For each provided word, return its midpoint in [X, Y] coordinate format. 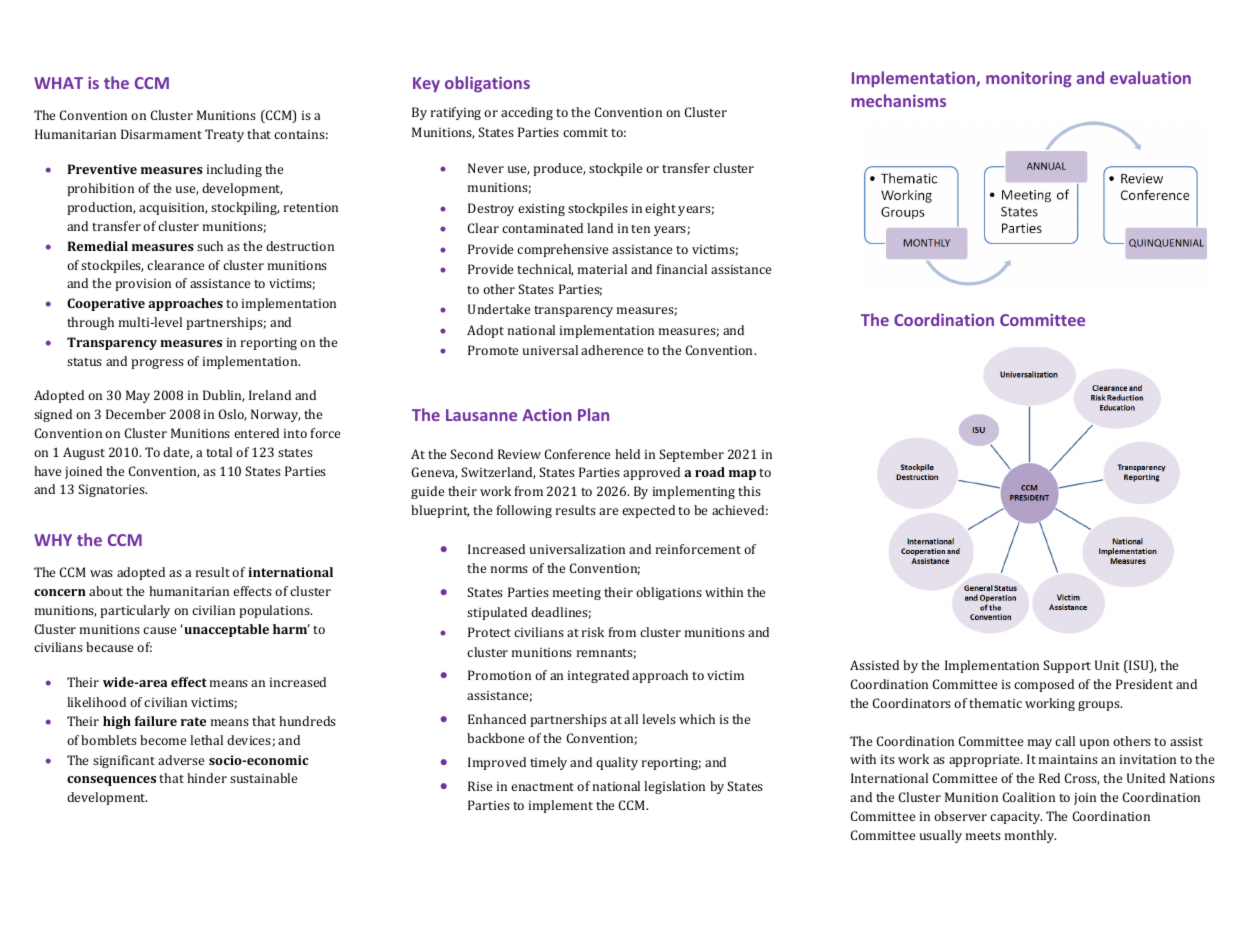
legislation [674, 787]
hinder [207, 778]
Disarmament [161, 134]
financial [682, 269]
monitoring [1029, 79]
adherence [612, 350]
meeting [577, 594]
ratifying [456, 113]
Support [1067, 666]
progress [157, 364]
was [101, 573]
